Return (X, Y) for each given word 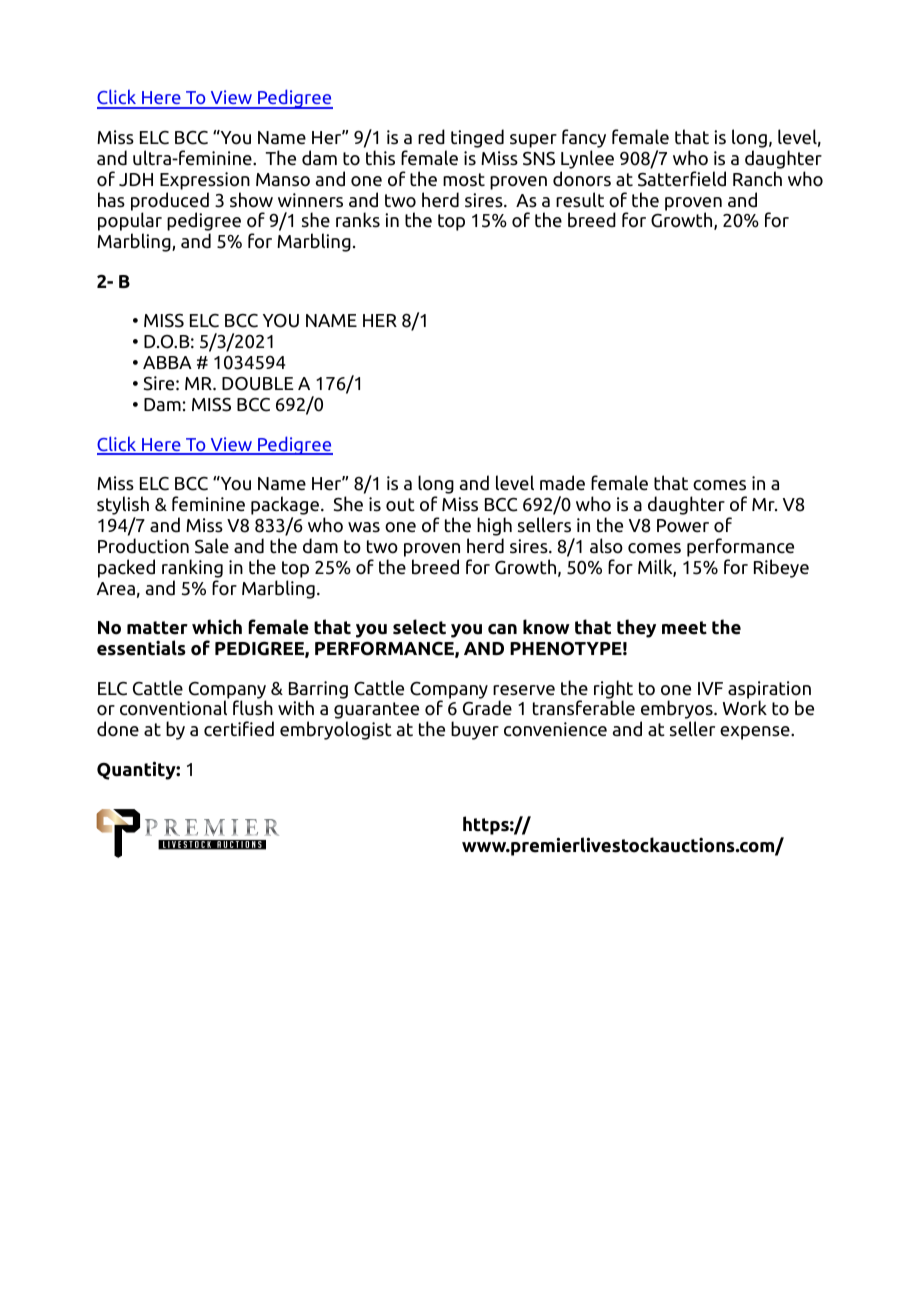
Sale (212, 546)
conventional (173, 708)
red (431, 137)
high (494, 526)
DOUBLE (257, 383)
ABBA (167, 362)
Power (683, 526)
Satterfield (682, 179)
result (580, 200)
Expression (205, 181)
